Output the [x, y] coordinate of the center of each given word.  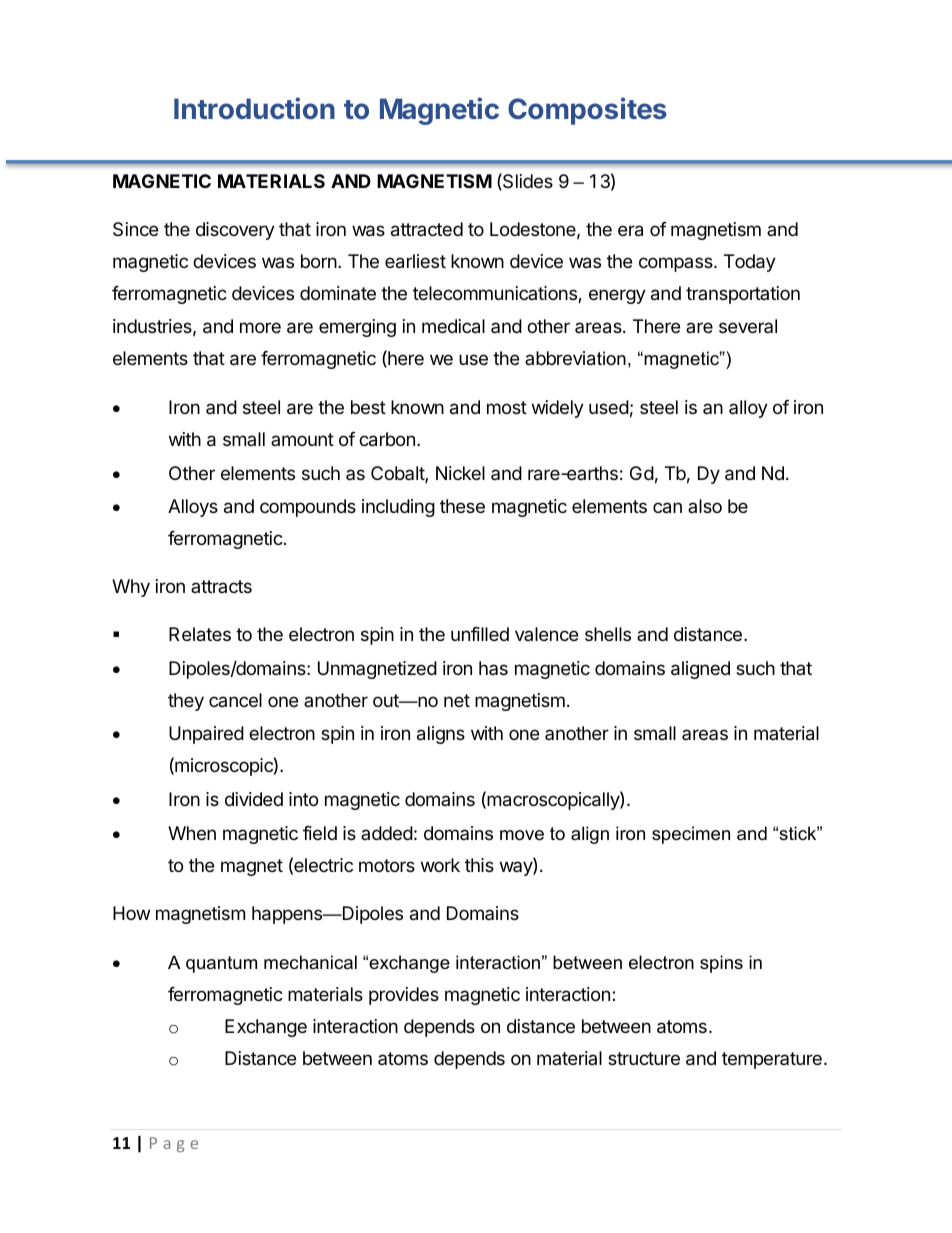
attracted [427, 229]
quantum [221, 964]
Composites [587, 111]
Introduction [254, 108]
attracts [221, 586]
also [705, 506]
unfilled [480, 634]
